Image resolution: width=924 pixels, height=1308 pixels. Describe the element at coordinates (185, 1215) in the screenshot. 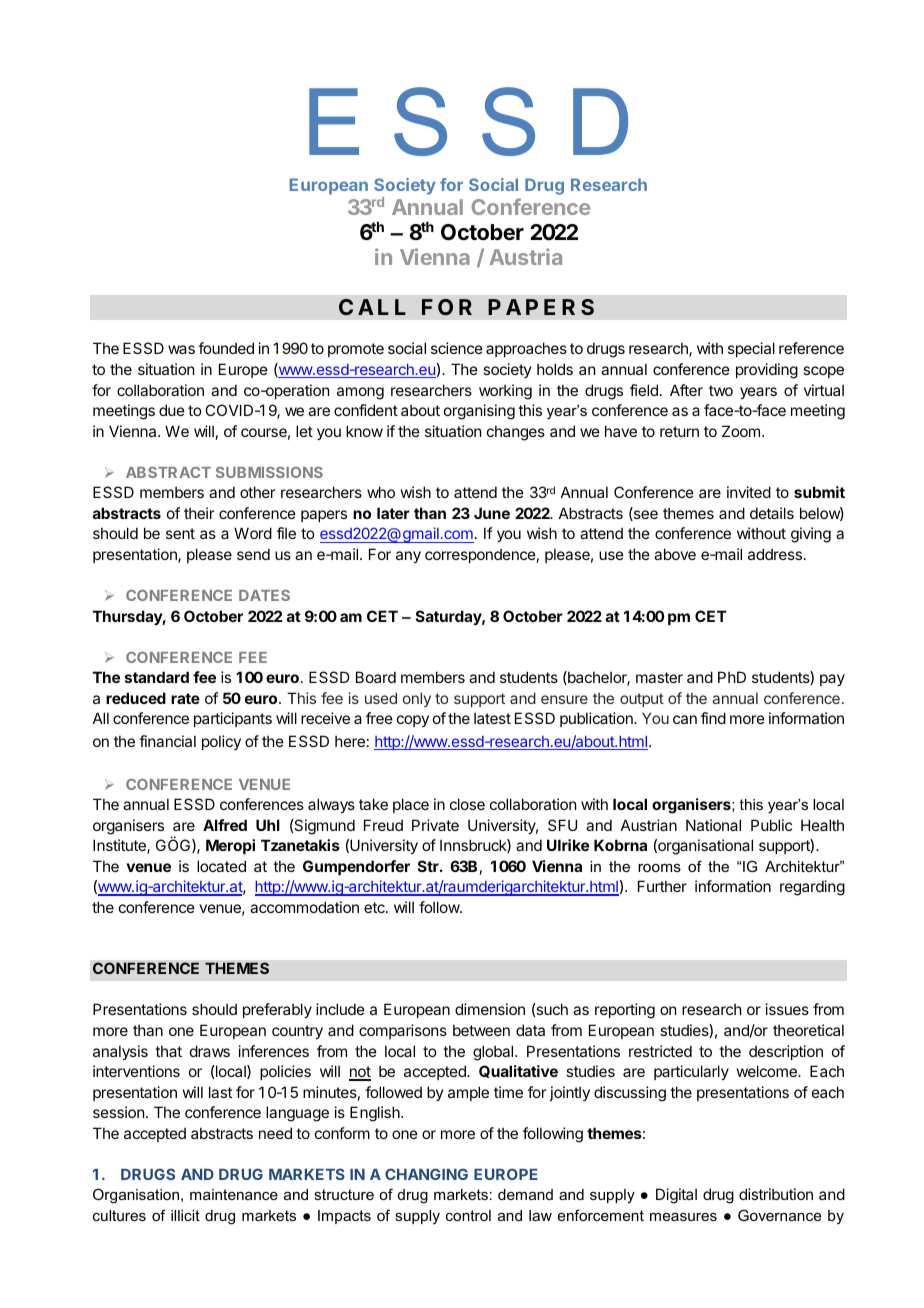

I see `illicit` at that location.
